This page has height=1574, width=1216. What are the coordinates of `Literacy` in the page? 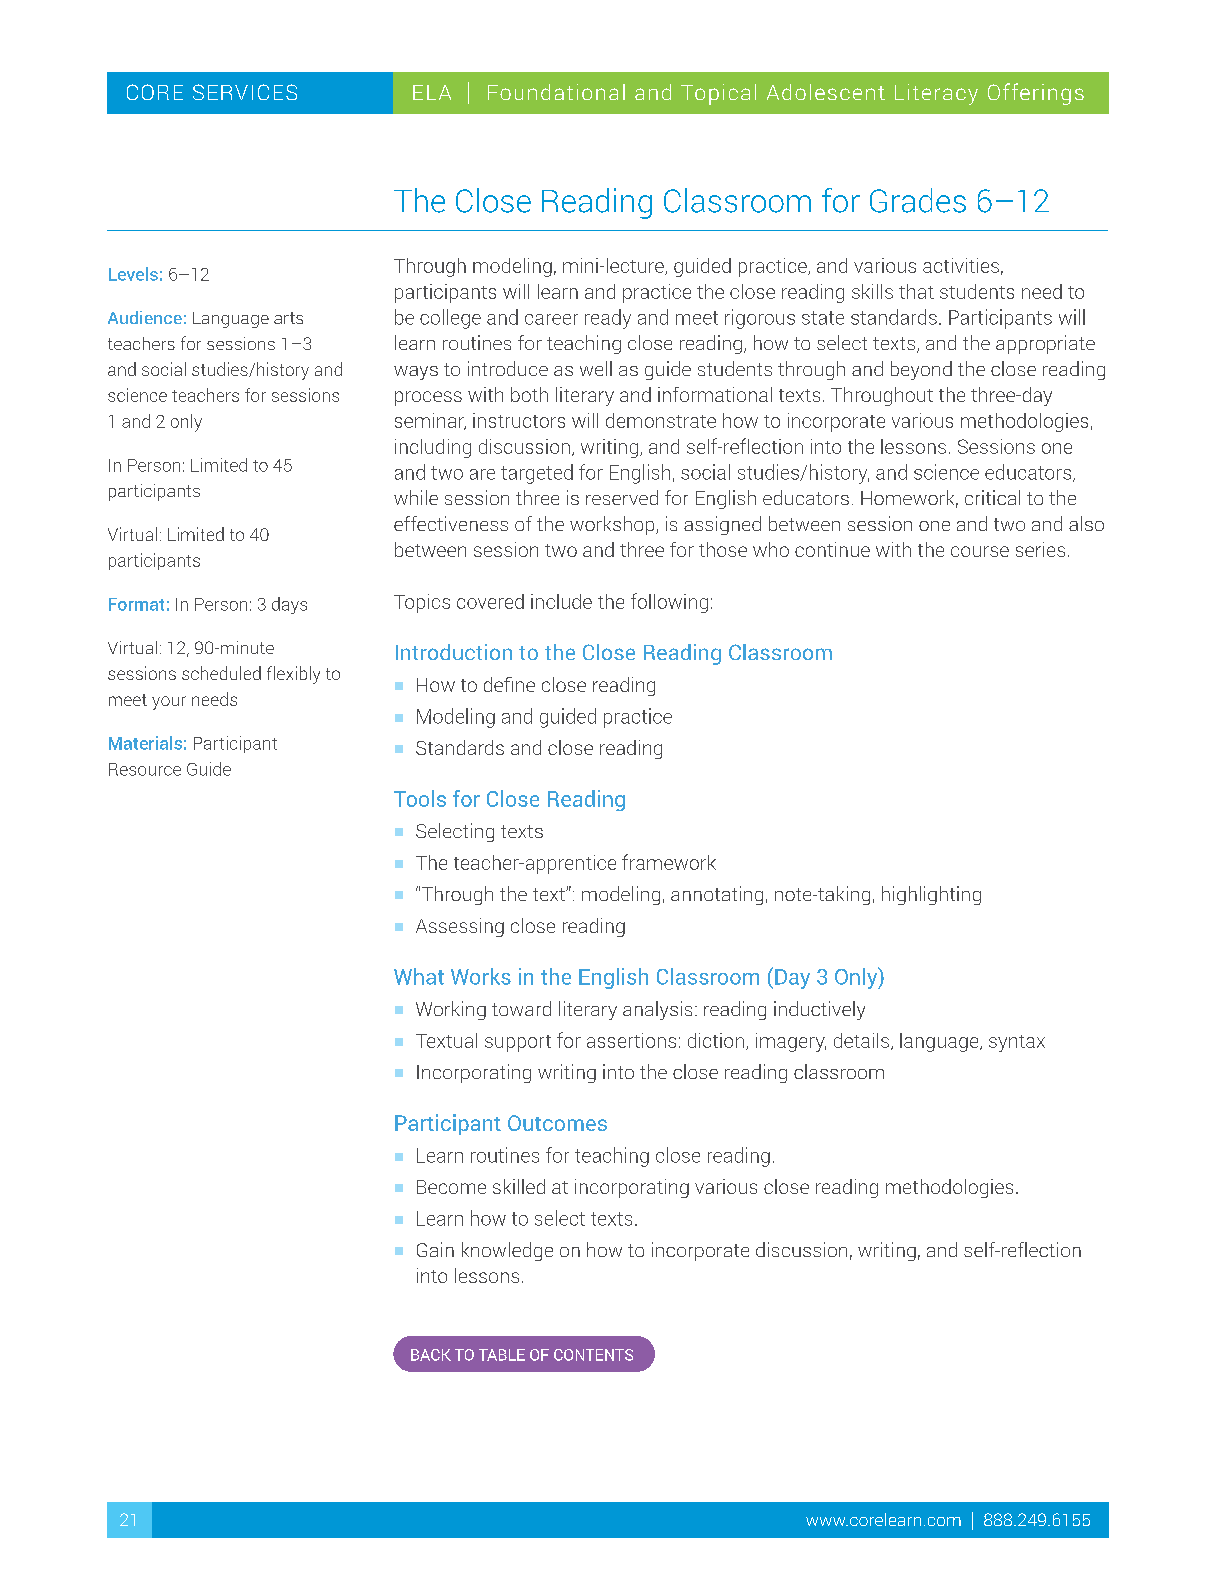 It's located at (936, 94).
